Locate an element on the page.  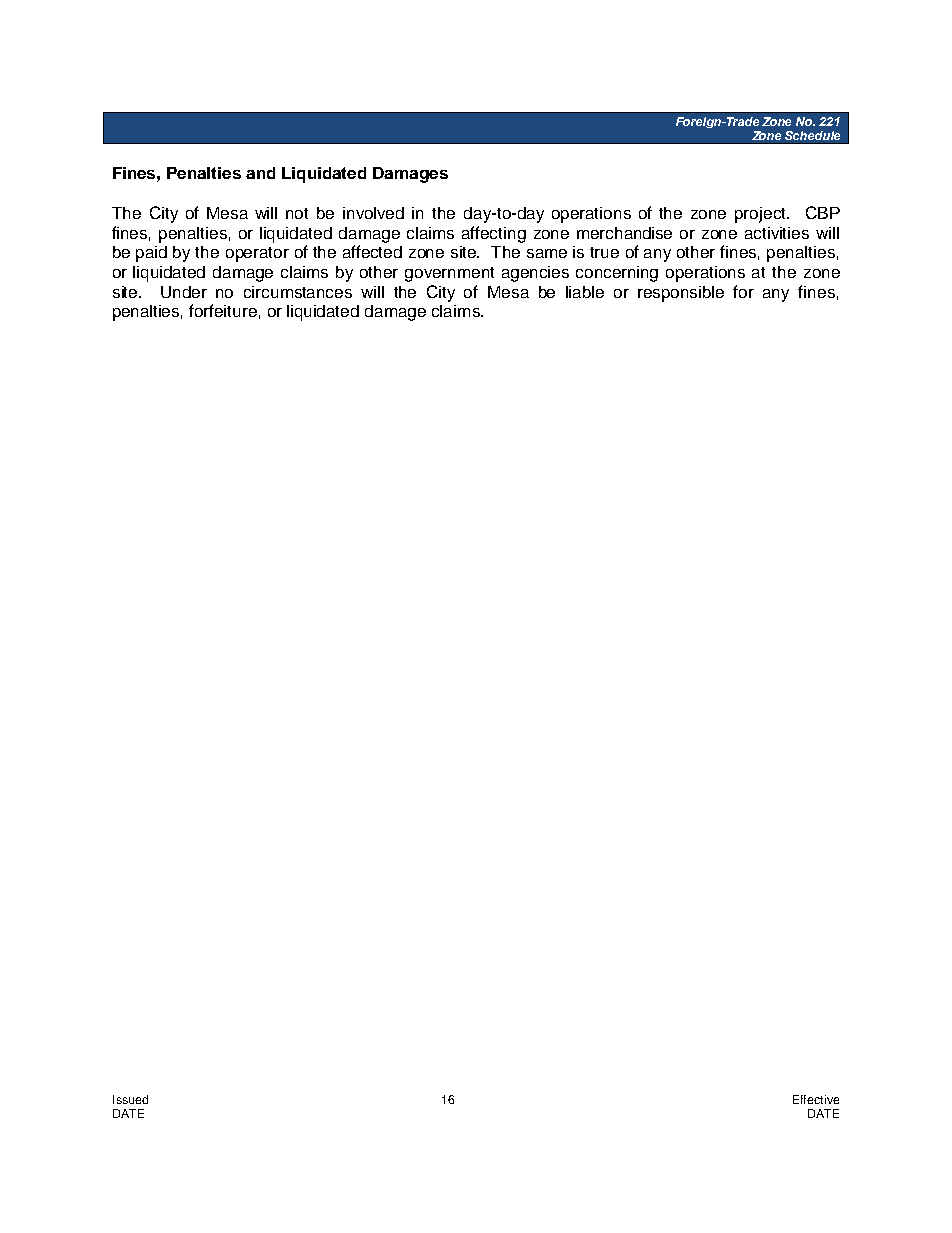
affecting is located at coordinates (494, 234).
